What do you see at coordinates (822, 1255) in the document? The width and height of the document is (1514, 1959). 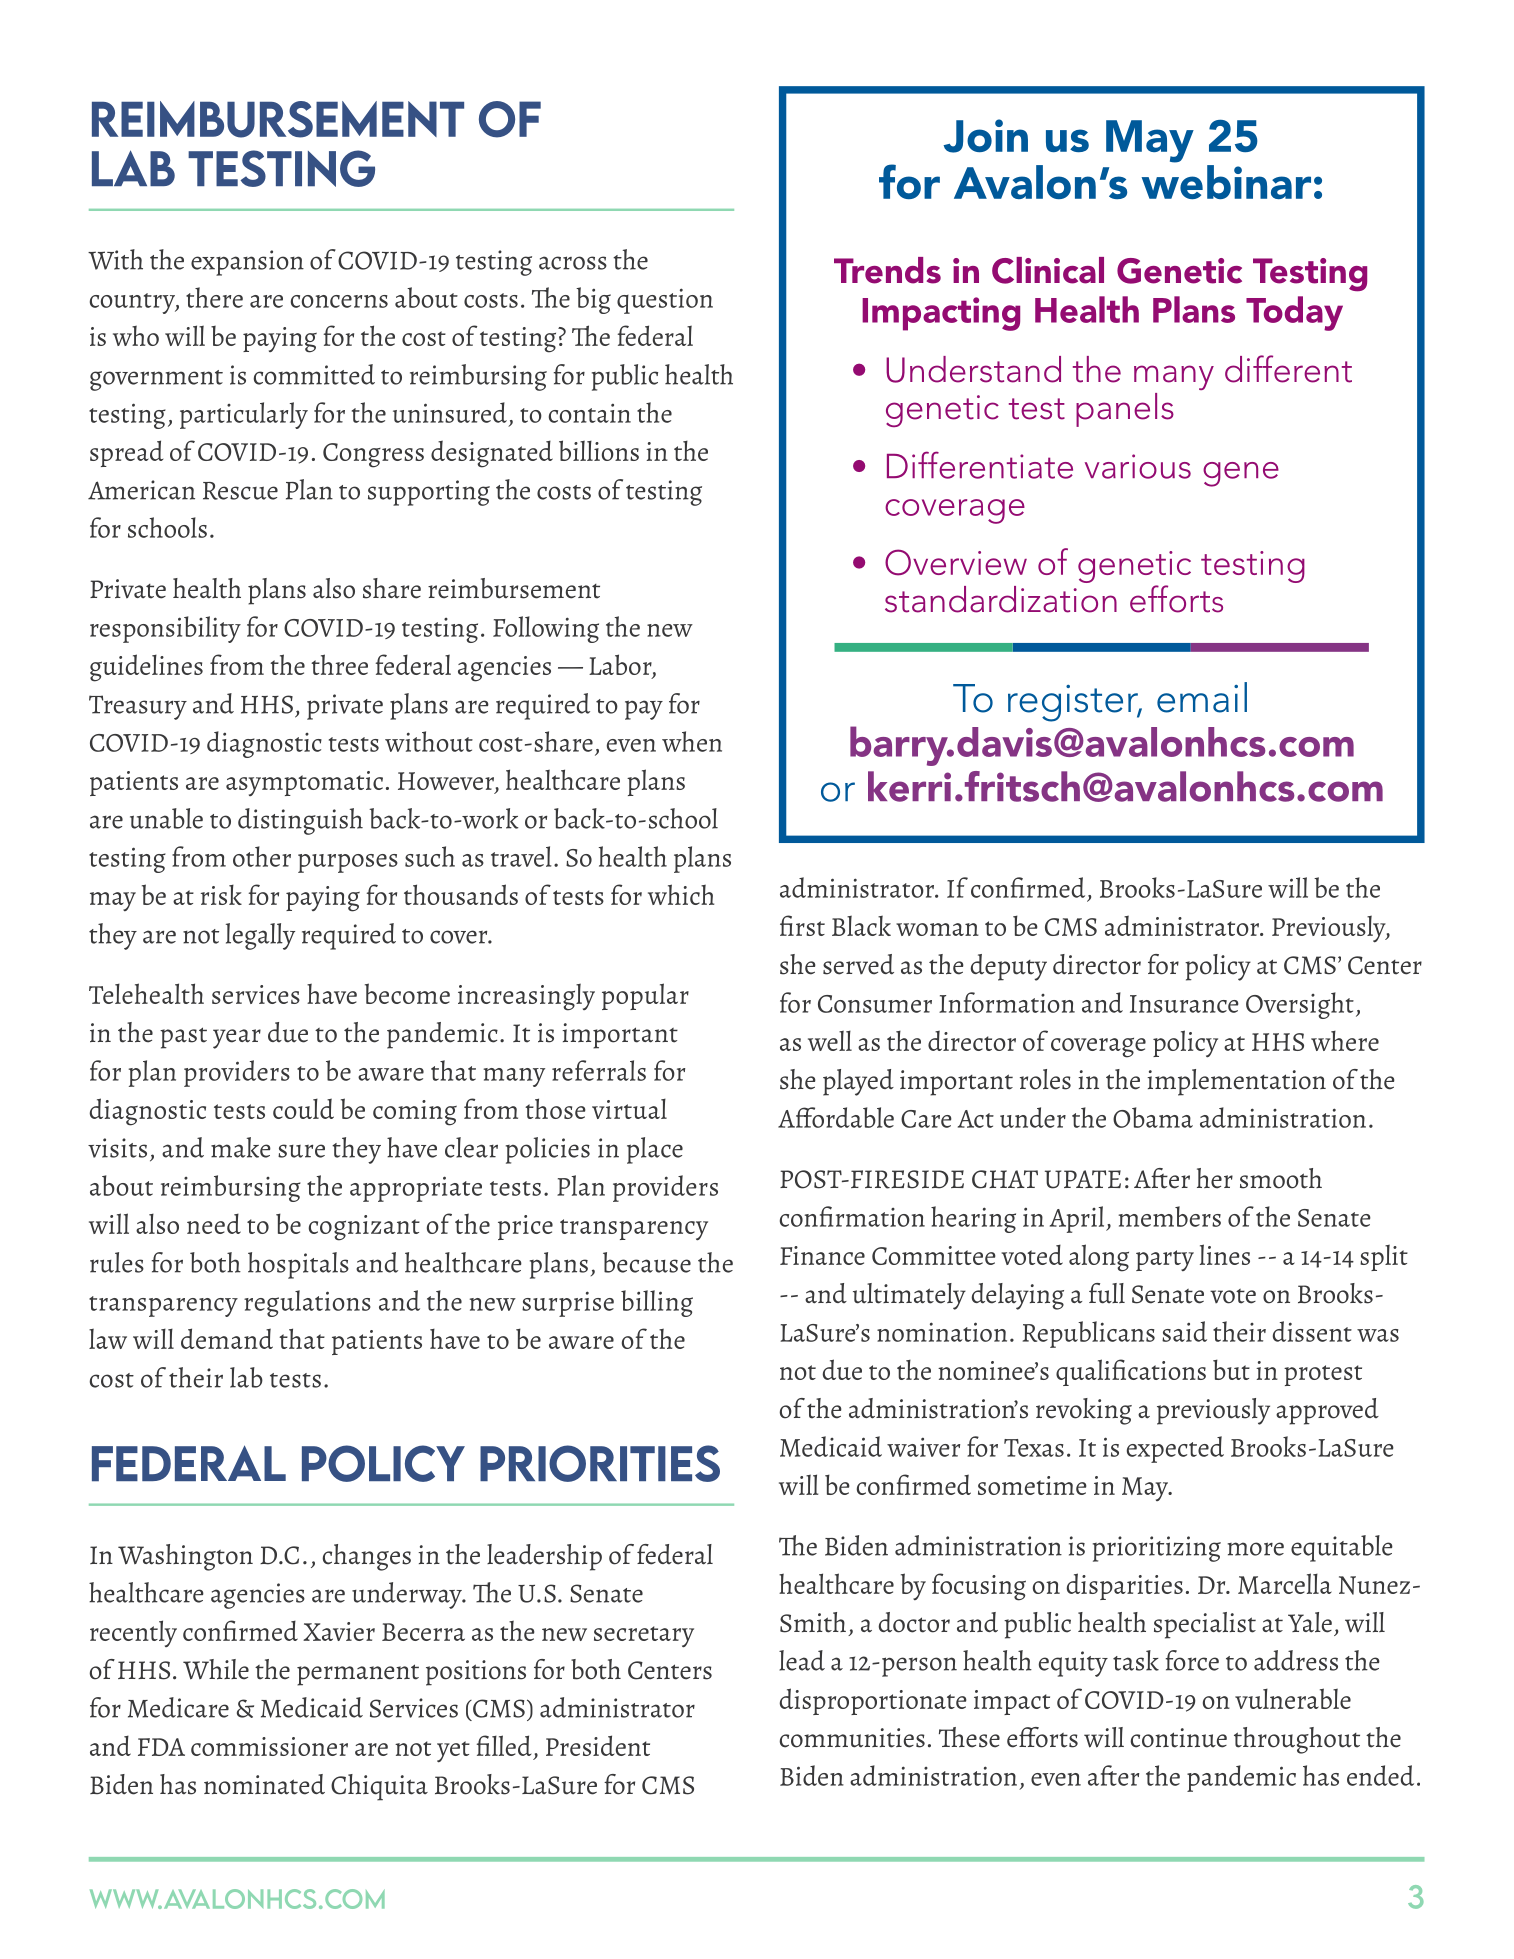 I see `Finance` at bounding box center [822, 1255].
